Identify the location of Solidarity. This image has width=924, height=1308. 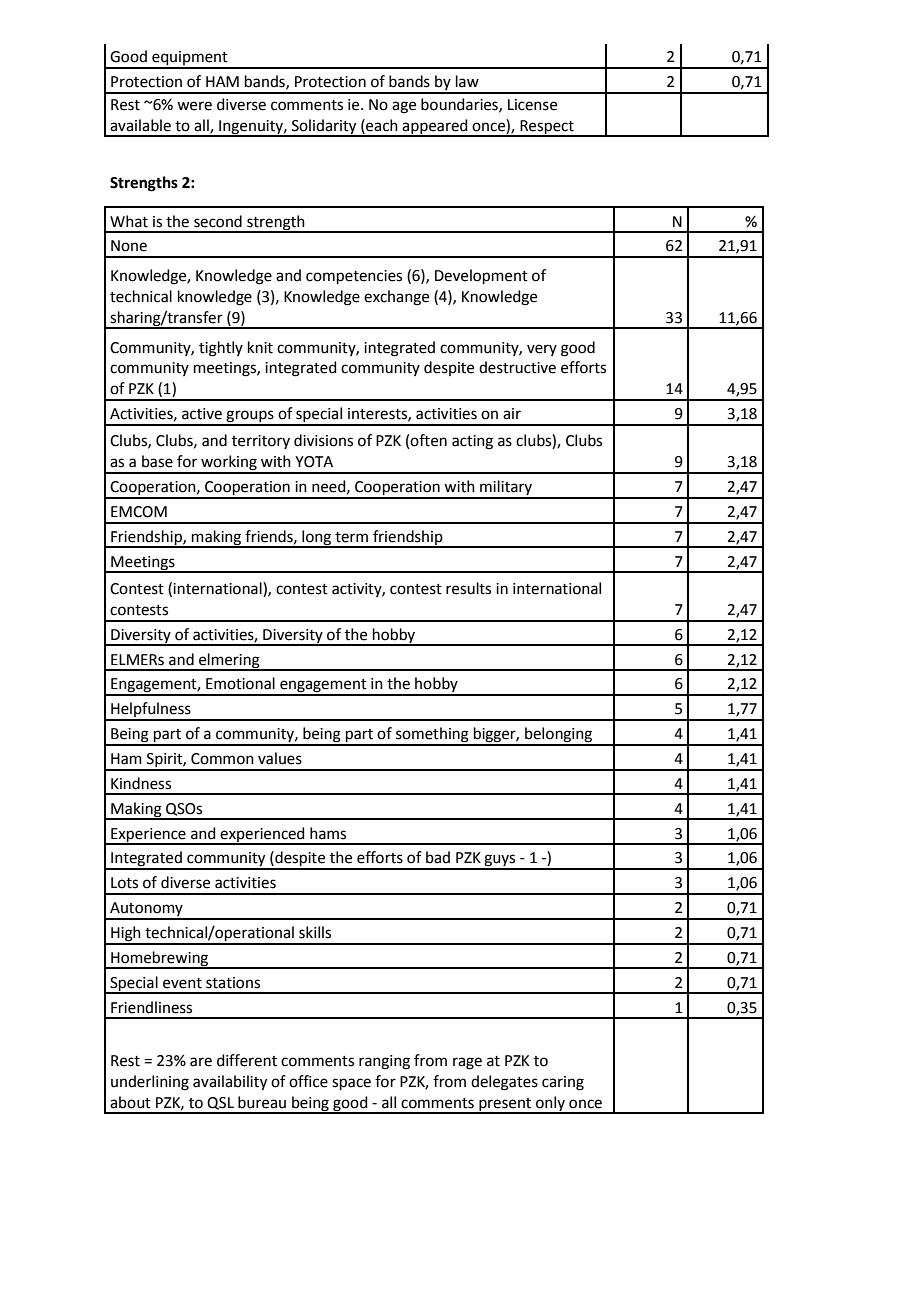
(324, 127).
